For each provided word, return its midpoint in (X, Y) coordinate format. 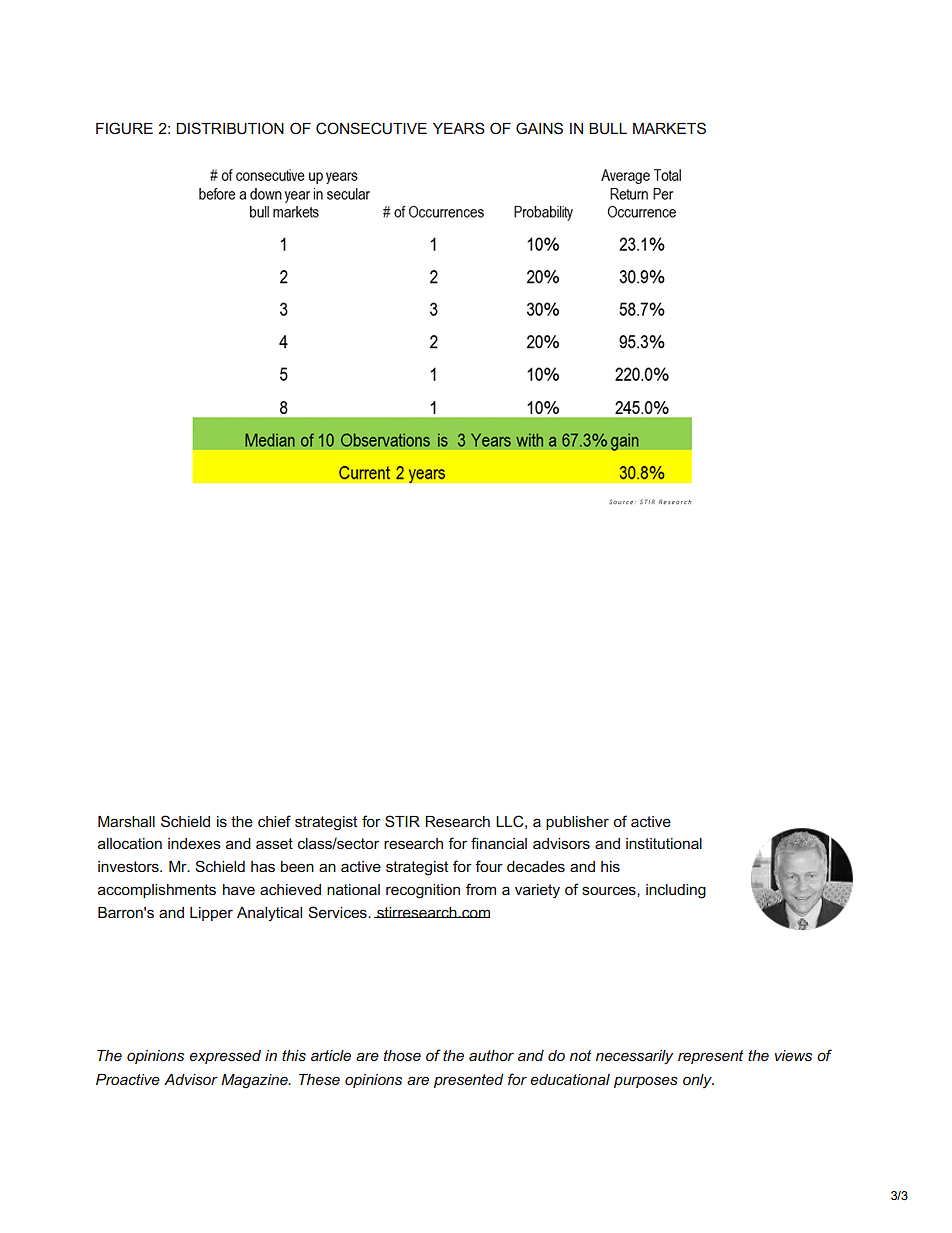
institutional (664, 843)
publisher (577, 823)
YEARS (459, 128)
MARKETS (669, 128)
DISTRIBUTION (230, 128)
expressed (225, 1057)
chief (274, 821)
